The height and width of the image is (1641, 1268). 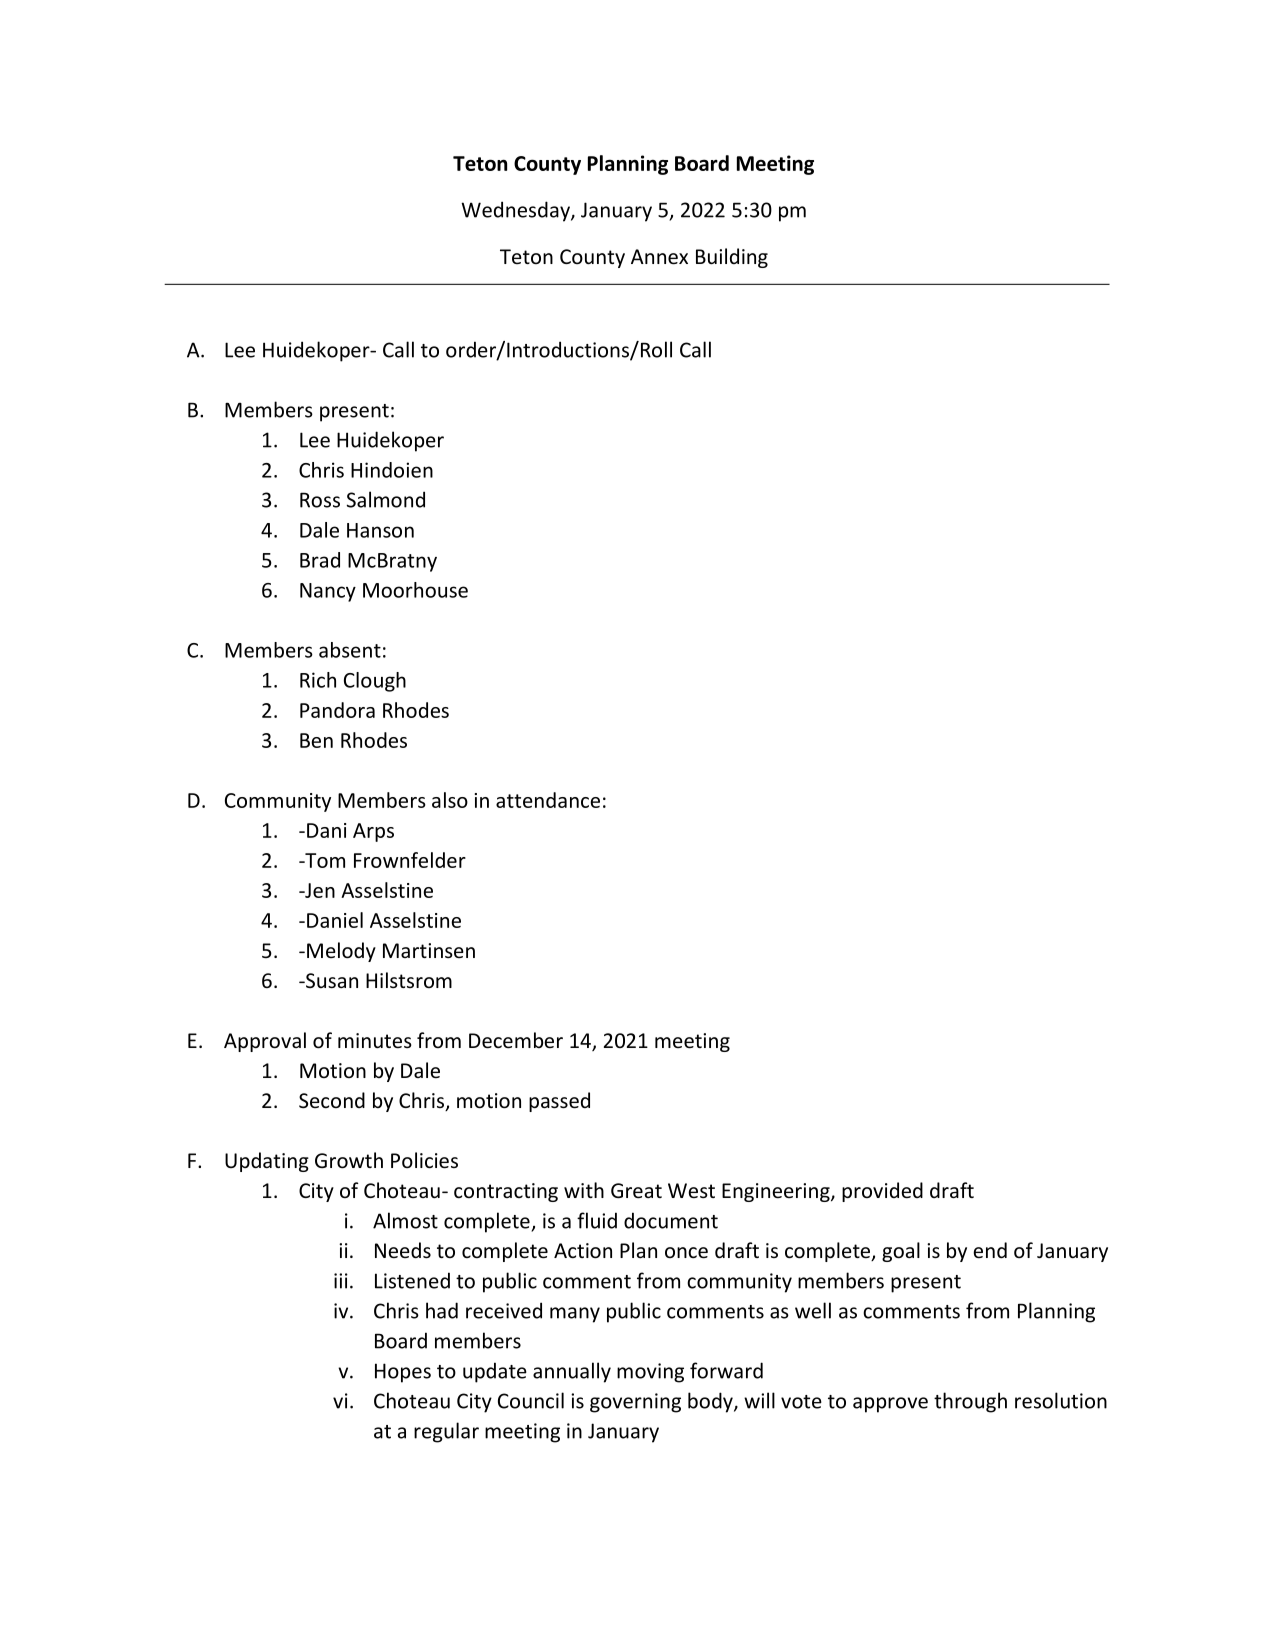 What do you see at coordinates (732, 258) in the image?
I see `Building` at bounding box center [732, 258].
